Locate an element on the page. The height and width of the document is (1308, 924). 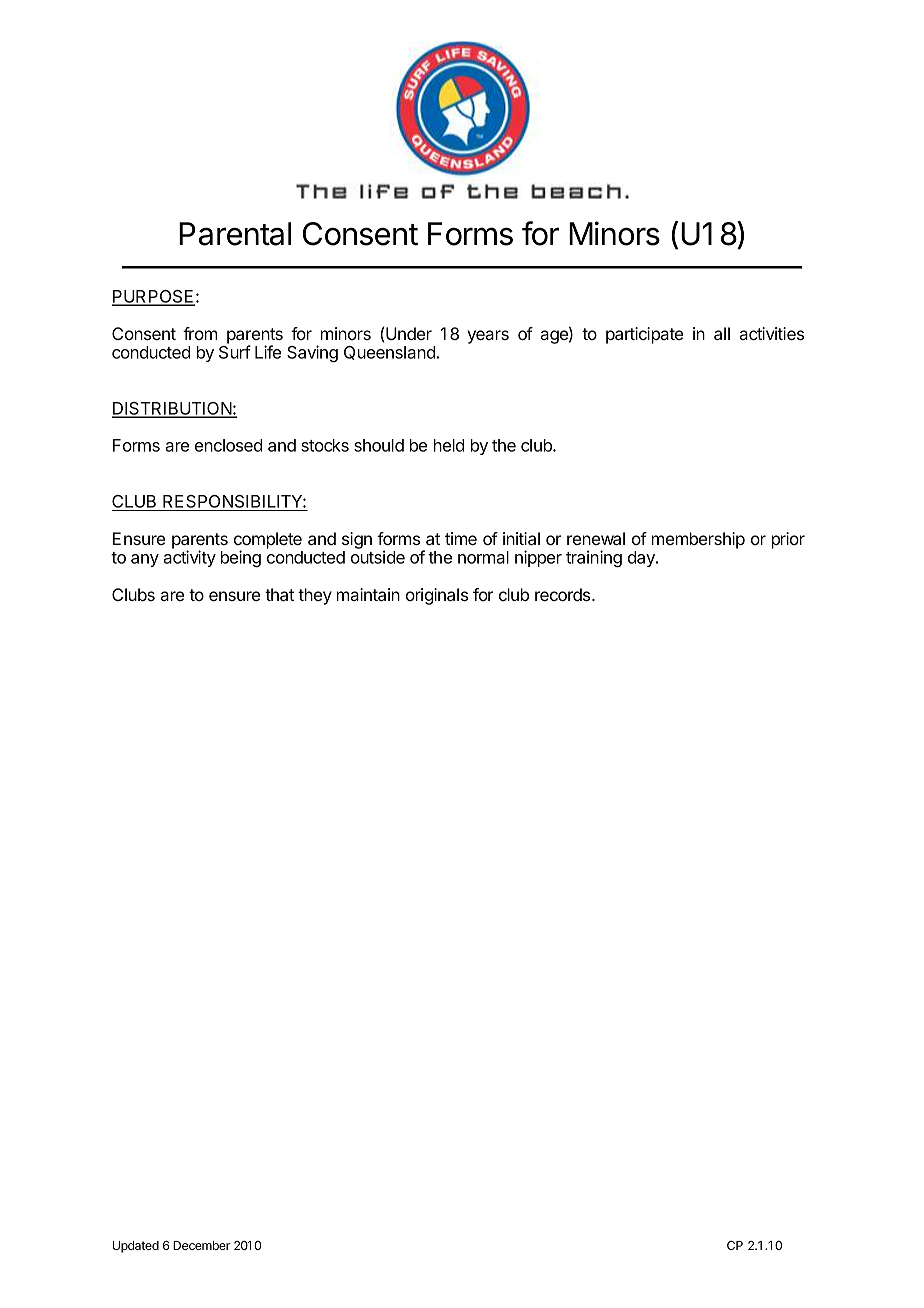
that is located at coordinates (279, 594).
